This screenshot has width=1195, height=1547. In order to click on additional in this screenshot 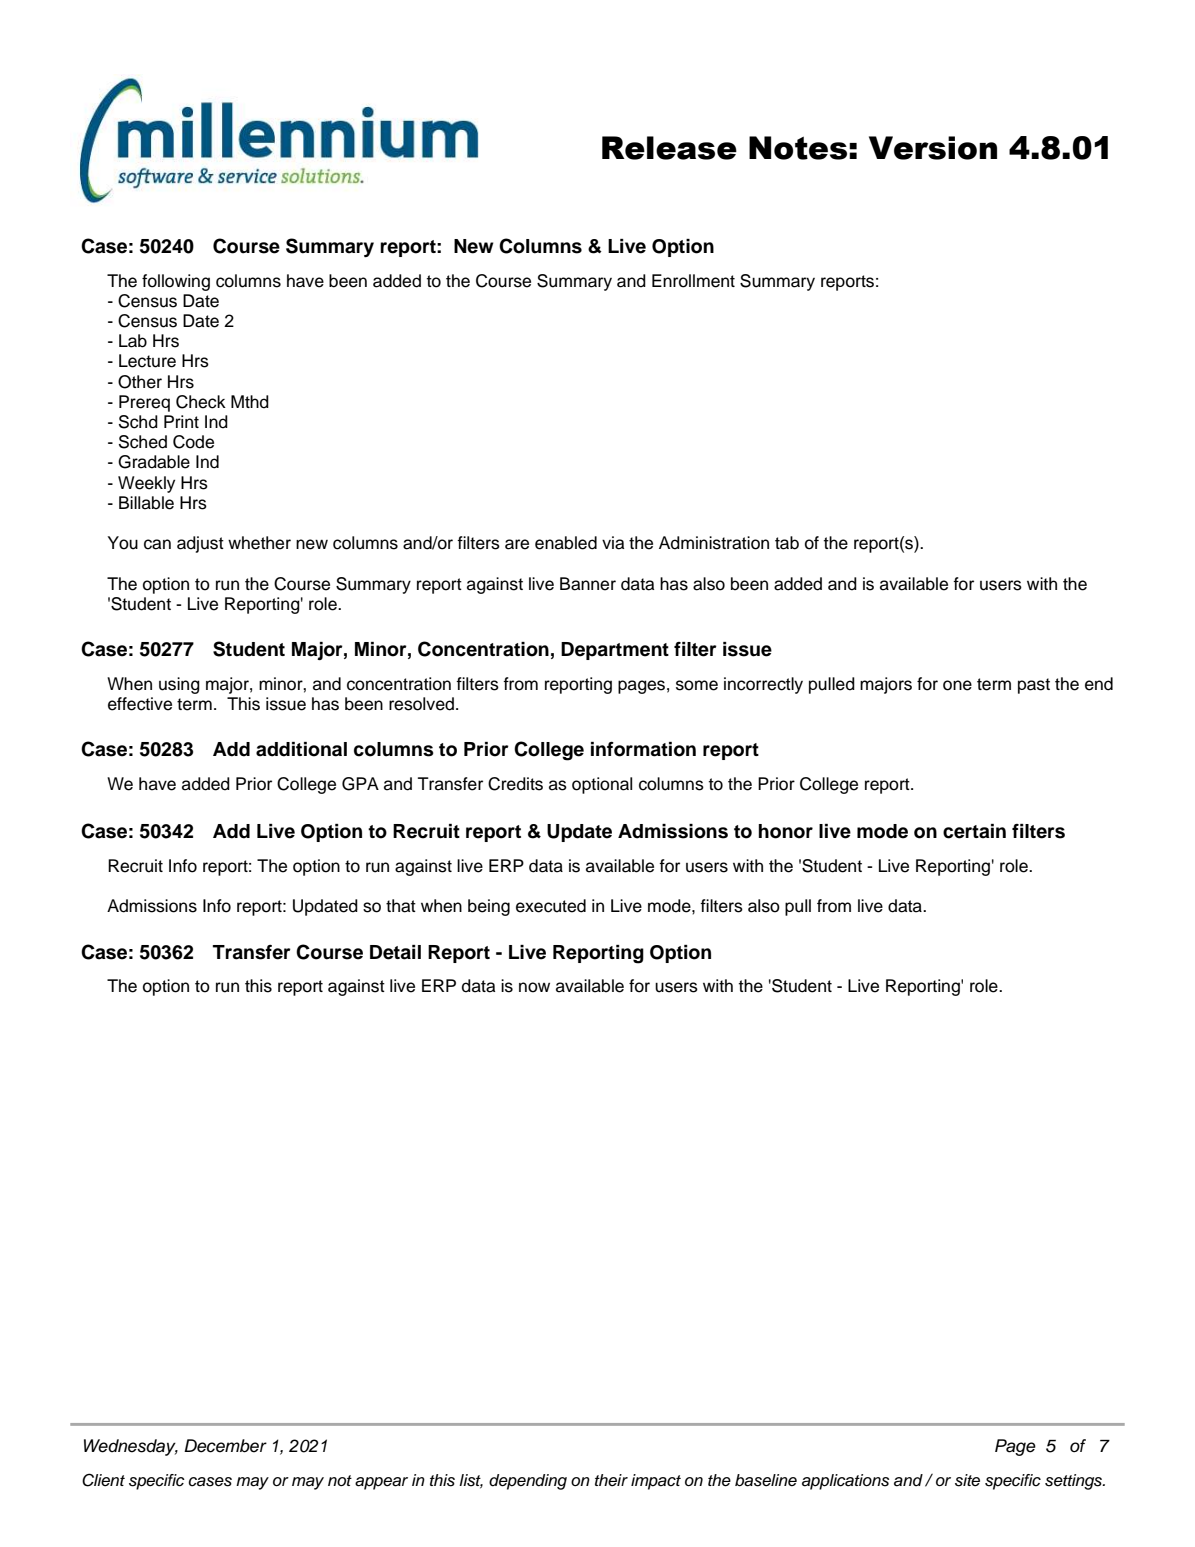, I will do `click(301, 749)`.
